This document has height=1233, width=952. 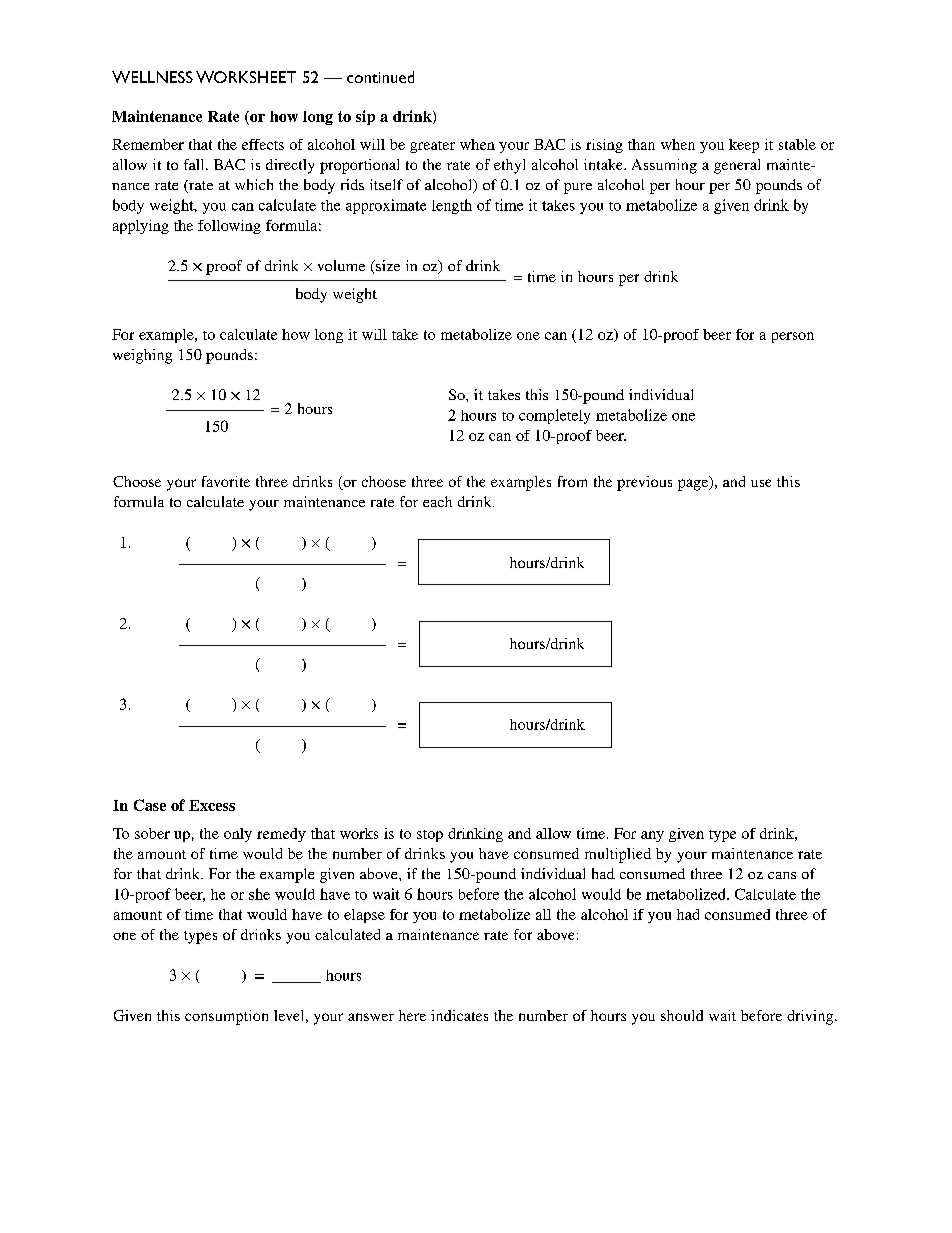 I want to click on keep, so click(x=744, y=146).
